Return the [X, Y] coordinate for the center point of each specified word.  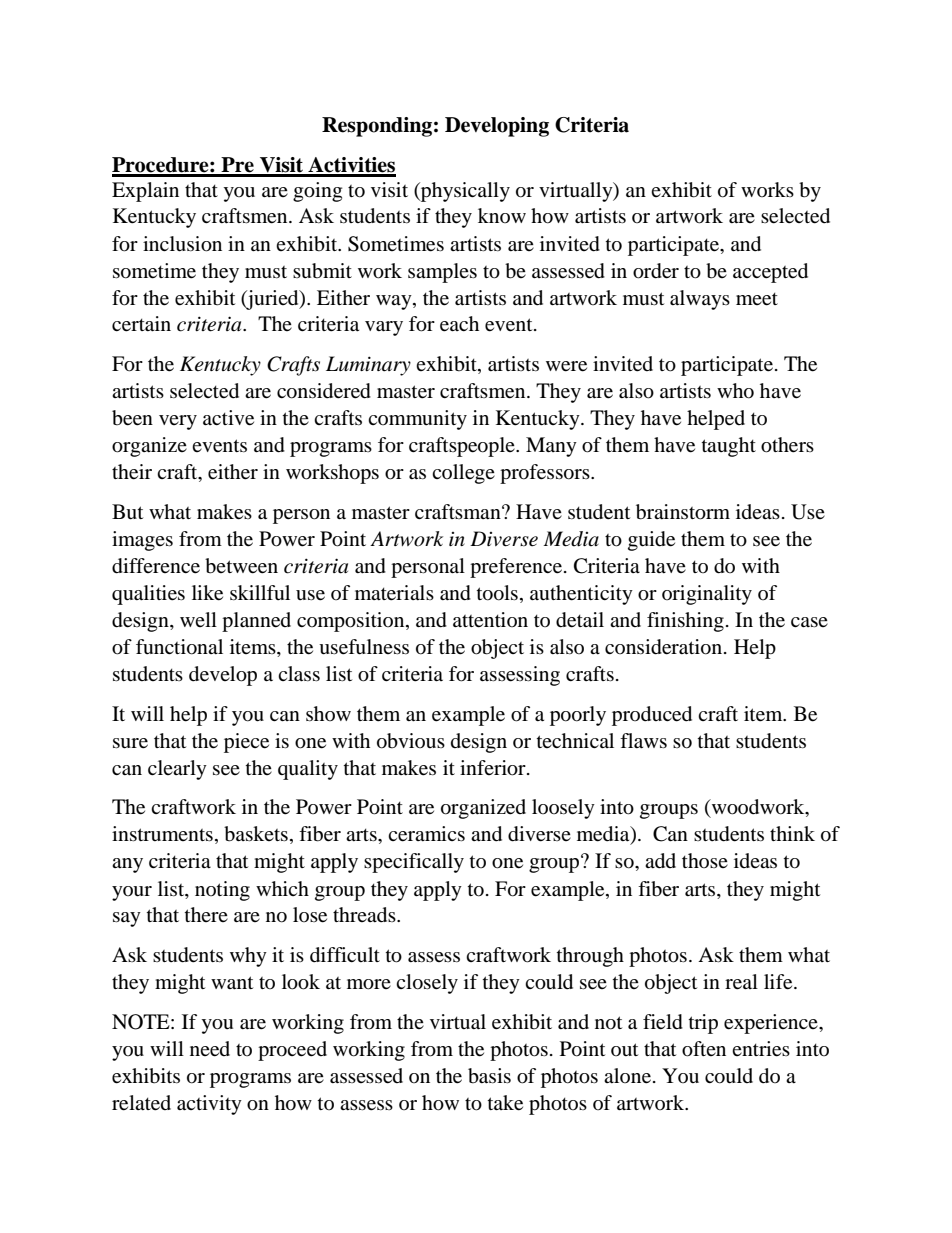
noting [222, 891]
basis [489, 1076]
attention [490, 620]
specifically [414, 863]
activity [209, 1105]
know [502, 215]
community [417, 420]
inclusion [182, 244]
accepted [770, 273]
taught [729, 447]
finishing [685, 622]
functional [179, 647]
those [705, 860]
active [228, 418]
